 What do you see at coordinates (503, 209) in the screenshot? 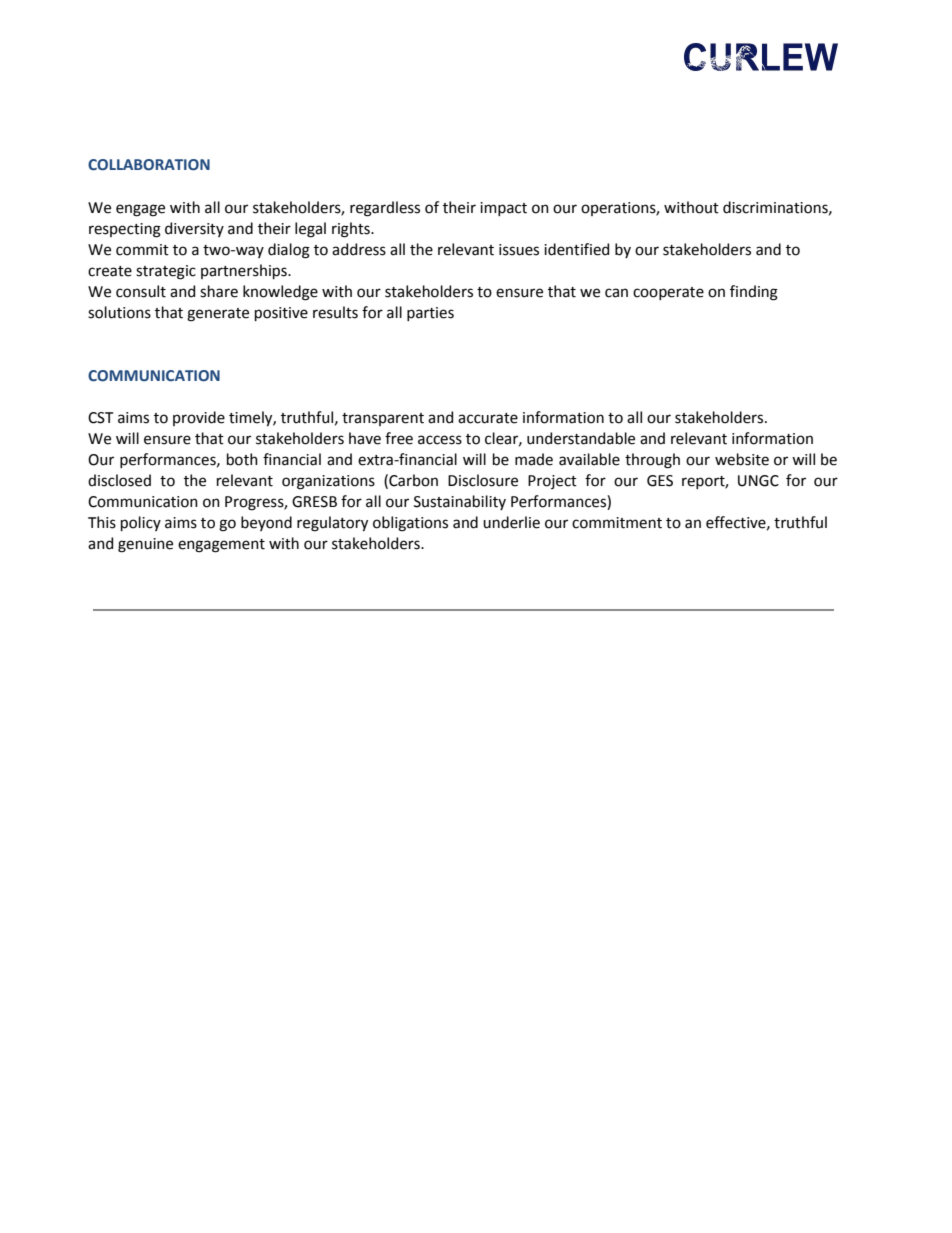
I see `impact` at bounding box center [503, 209].
